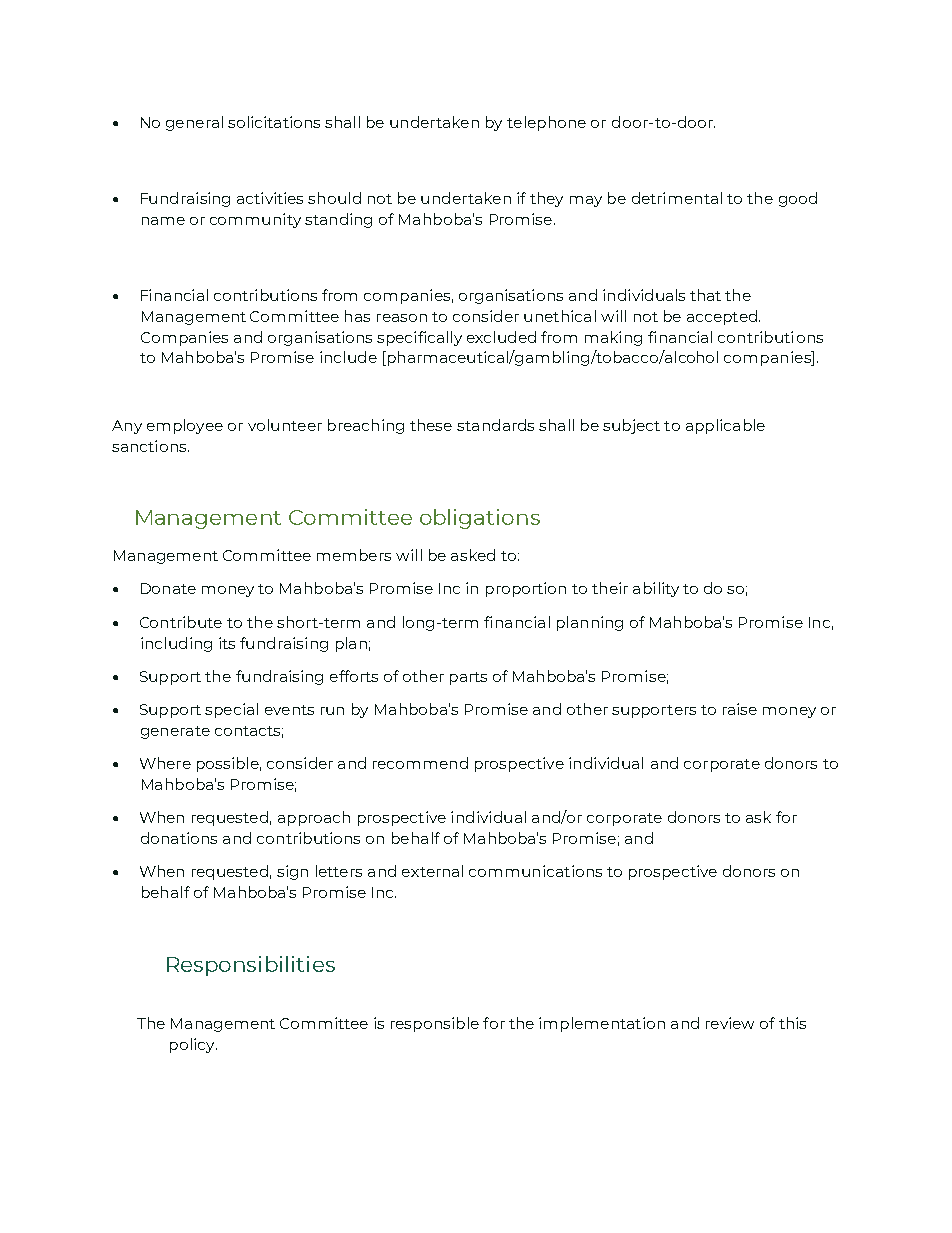 Image resolution: width=952 pixels, height=1233 pixels. Describe the element at coordinates (193, 1045) in the page. I see `policy` at that location.
